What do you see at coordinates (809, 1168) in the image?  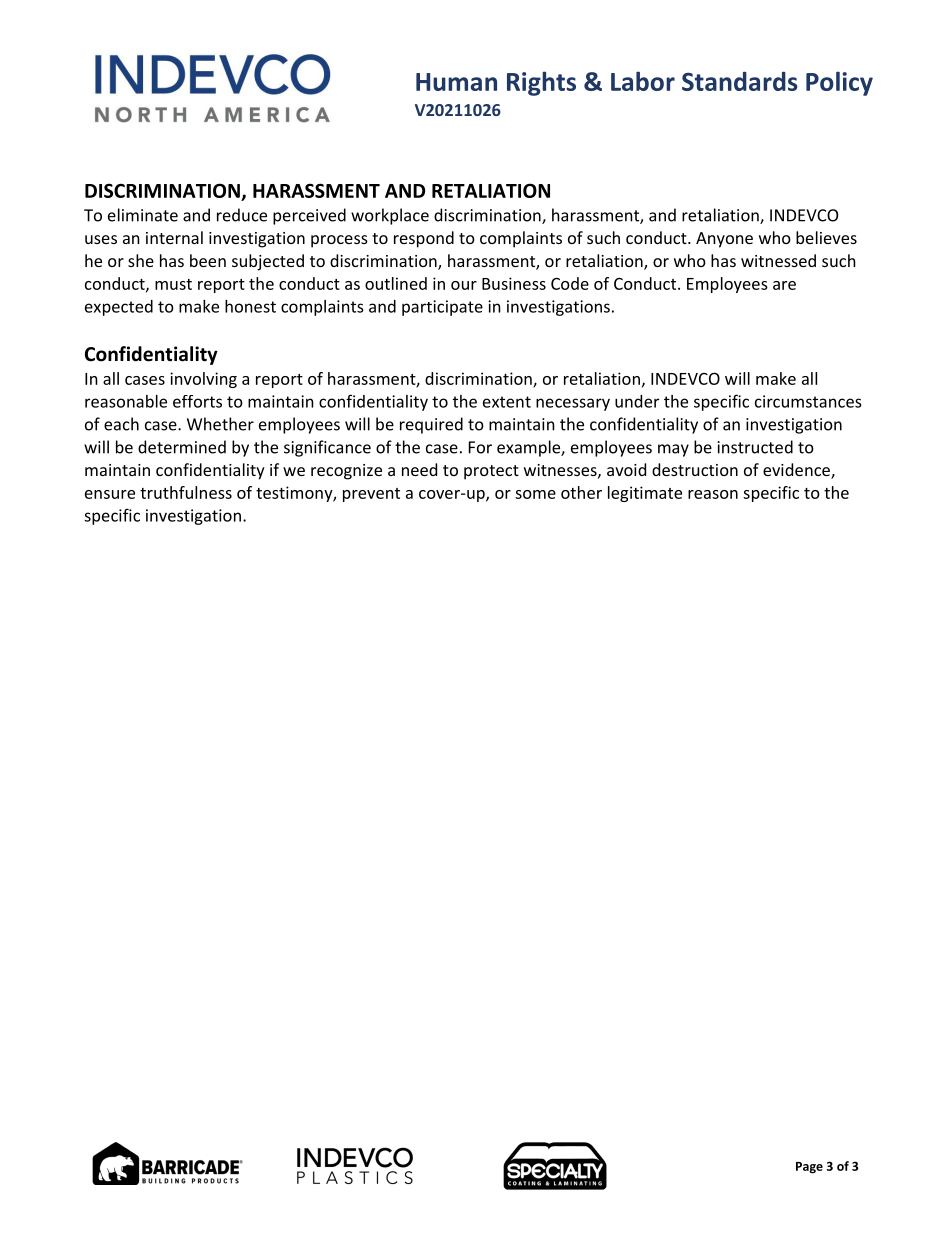 I see `Page` at bounding box center [809, 1168].
